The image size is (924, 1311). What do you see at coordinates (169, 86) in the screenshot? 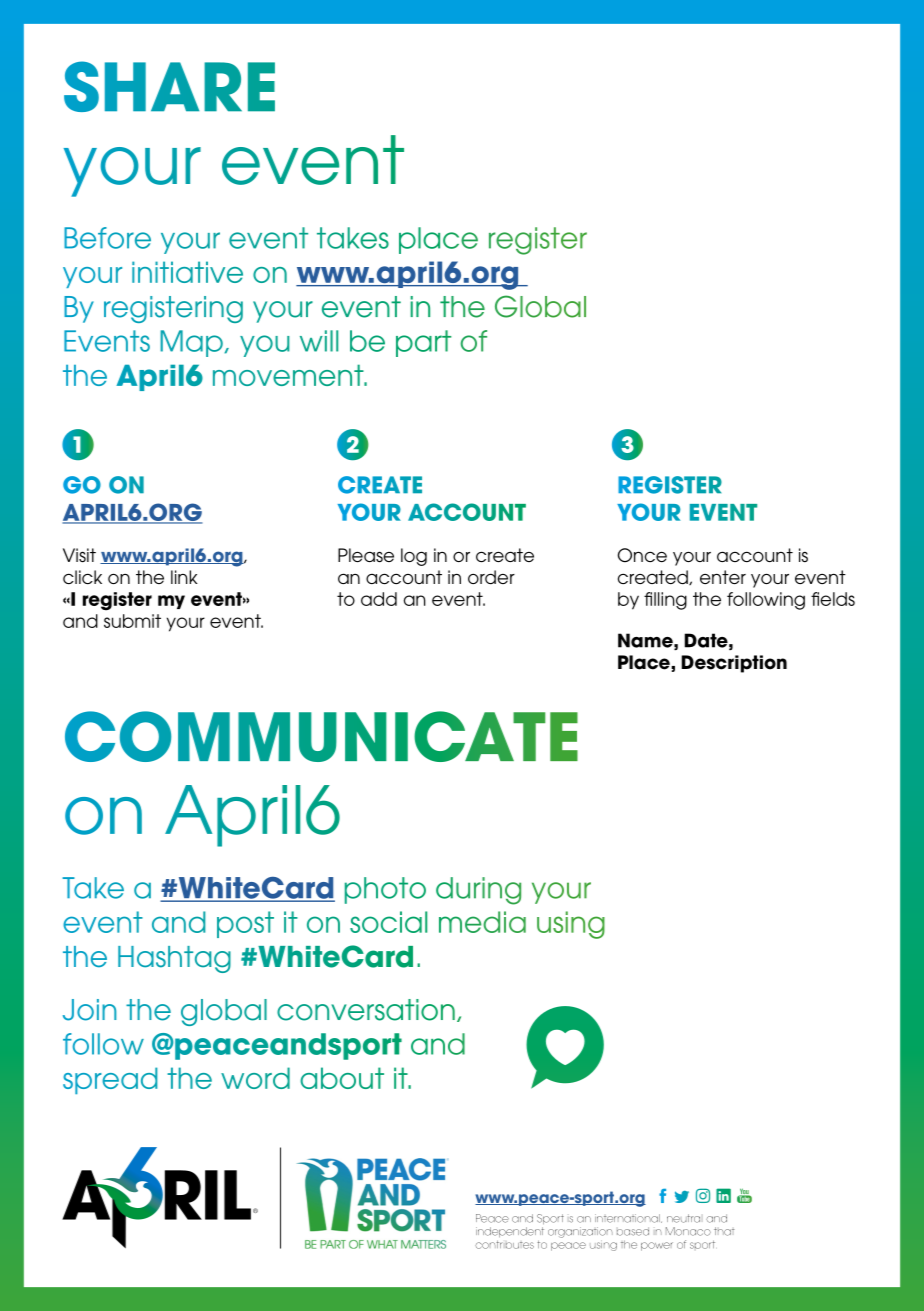
I see `SHARE` at bounding box center [169, 86].
